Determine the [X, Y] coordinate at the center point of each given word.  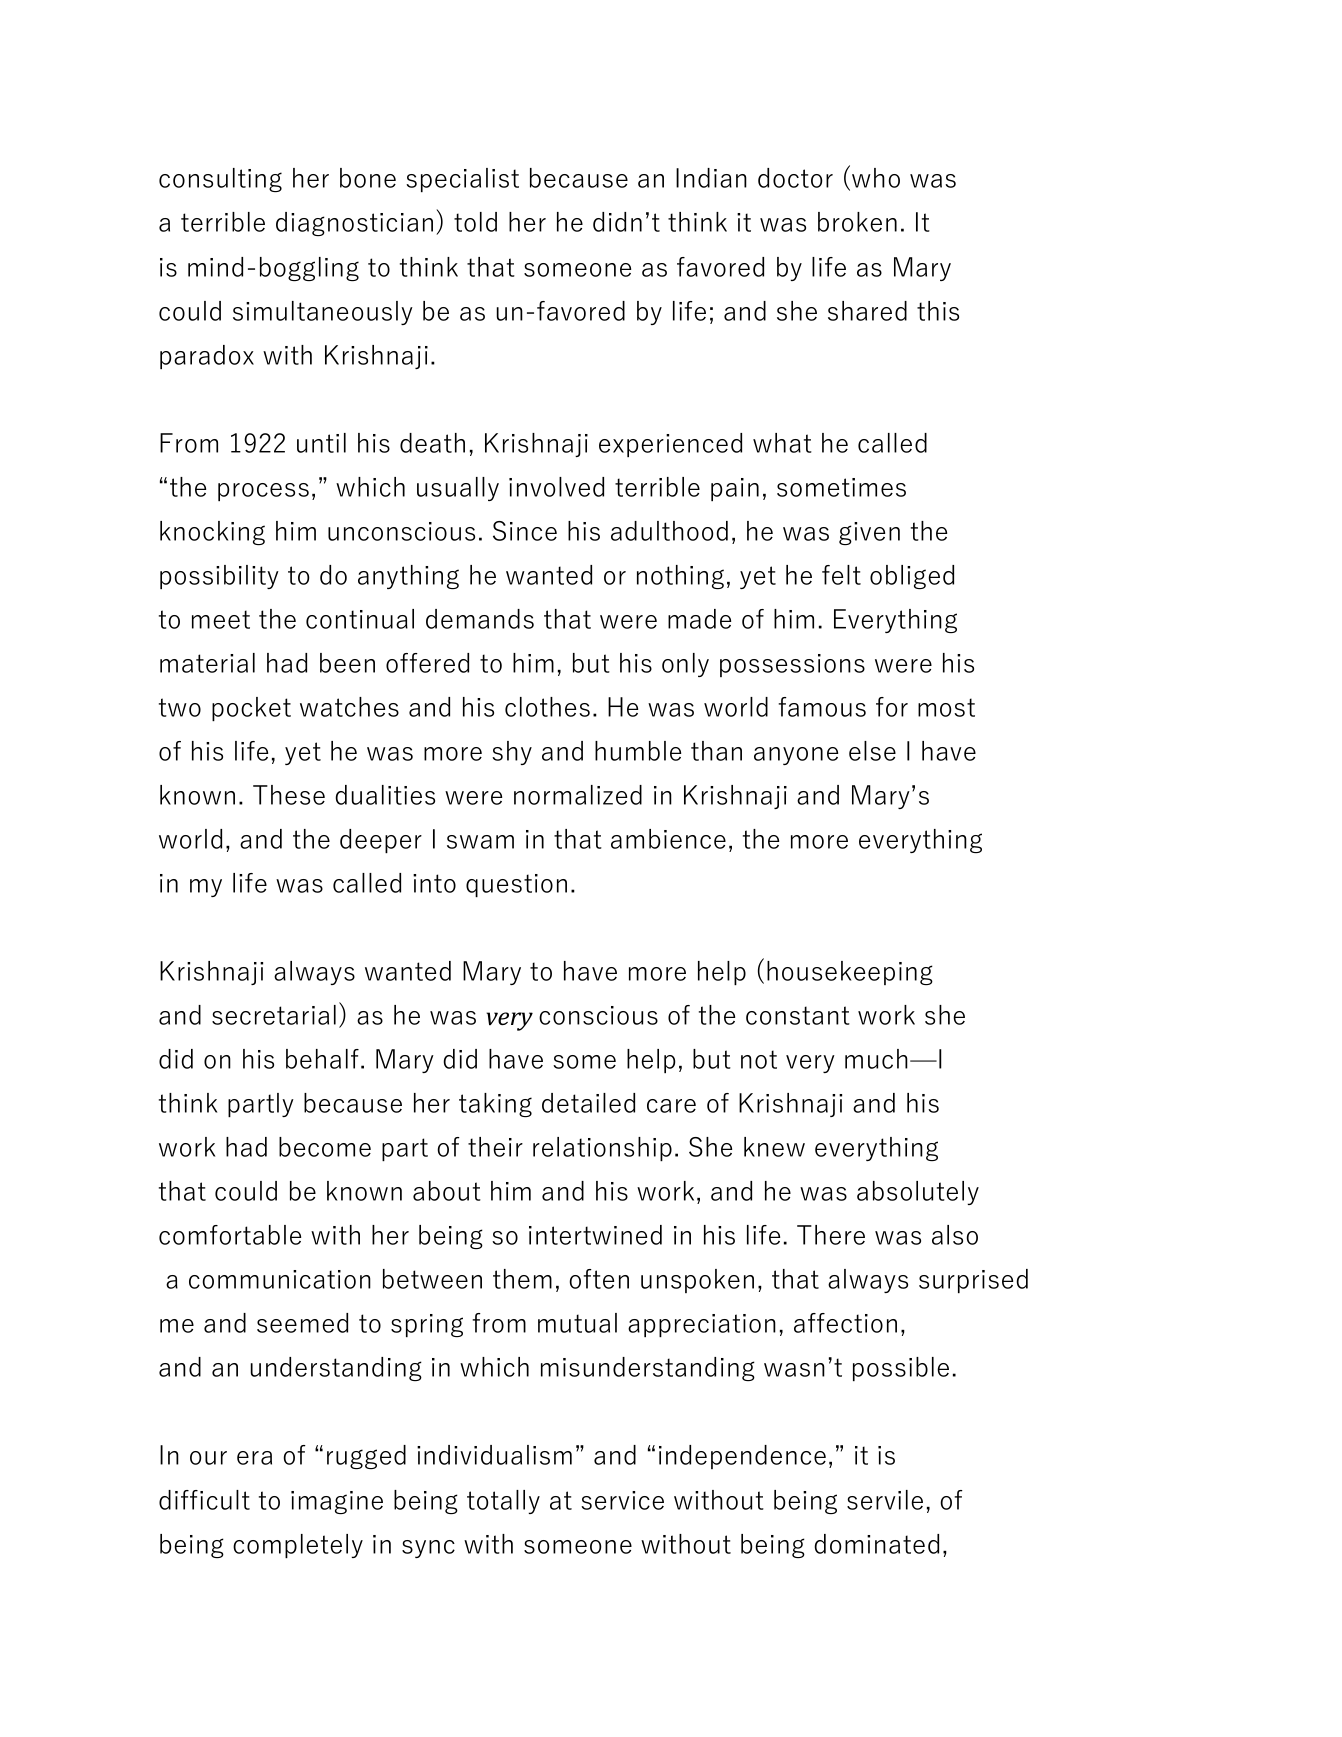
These [289, 795]
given [869, 533]
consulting [220, 180]
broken [857, 222]
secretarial [274, 1015]
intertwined [595, 1235]
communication [280, 1279]
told [475, 222]
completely [298, 1546]
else [872, 751]
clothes [547, 707]
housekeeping [850, 973]
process [263, 492]
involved [556, 487]
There [831, 1235]
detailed [588, 1103]
